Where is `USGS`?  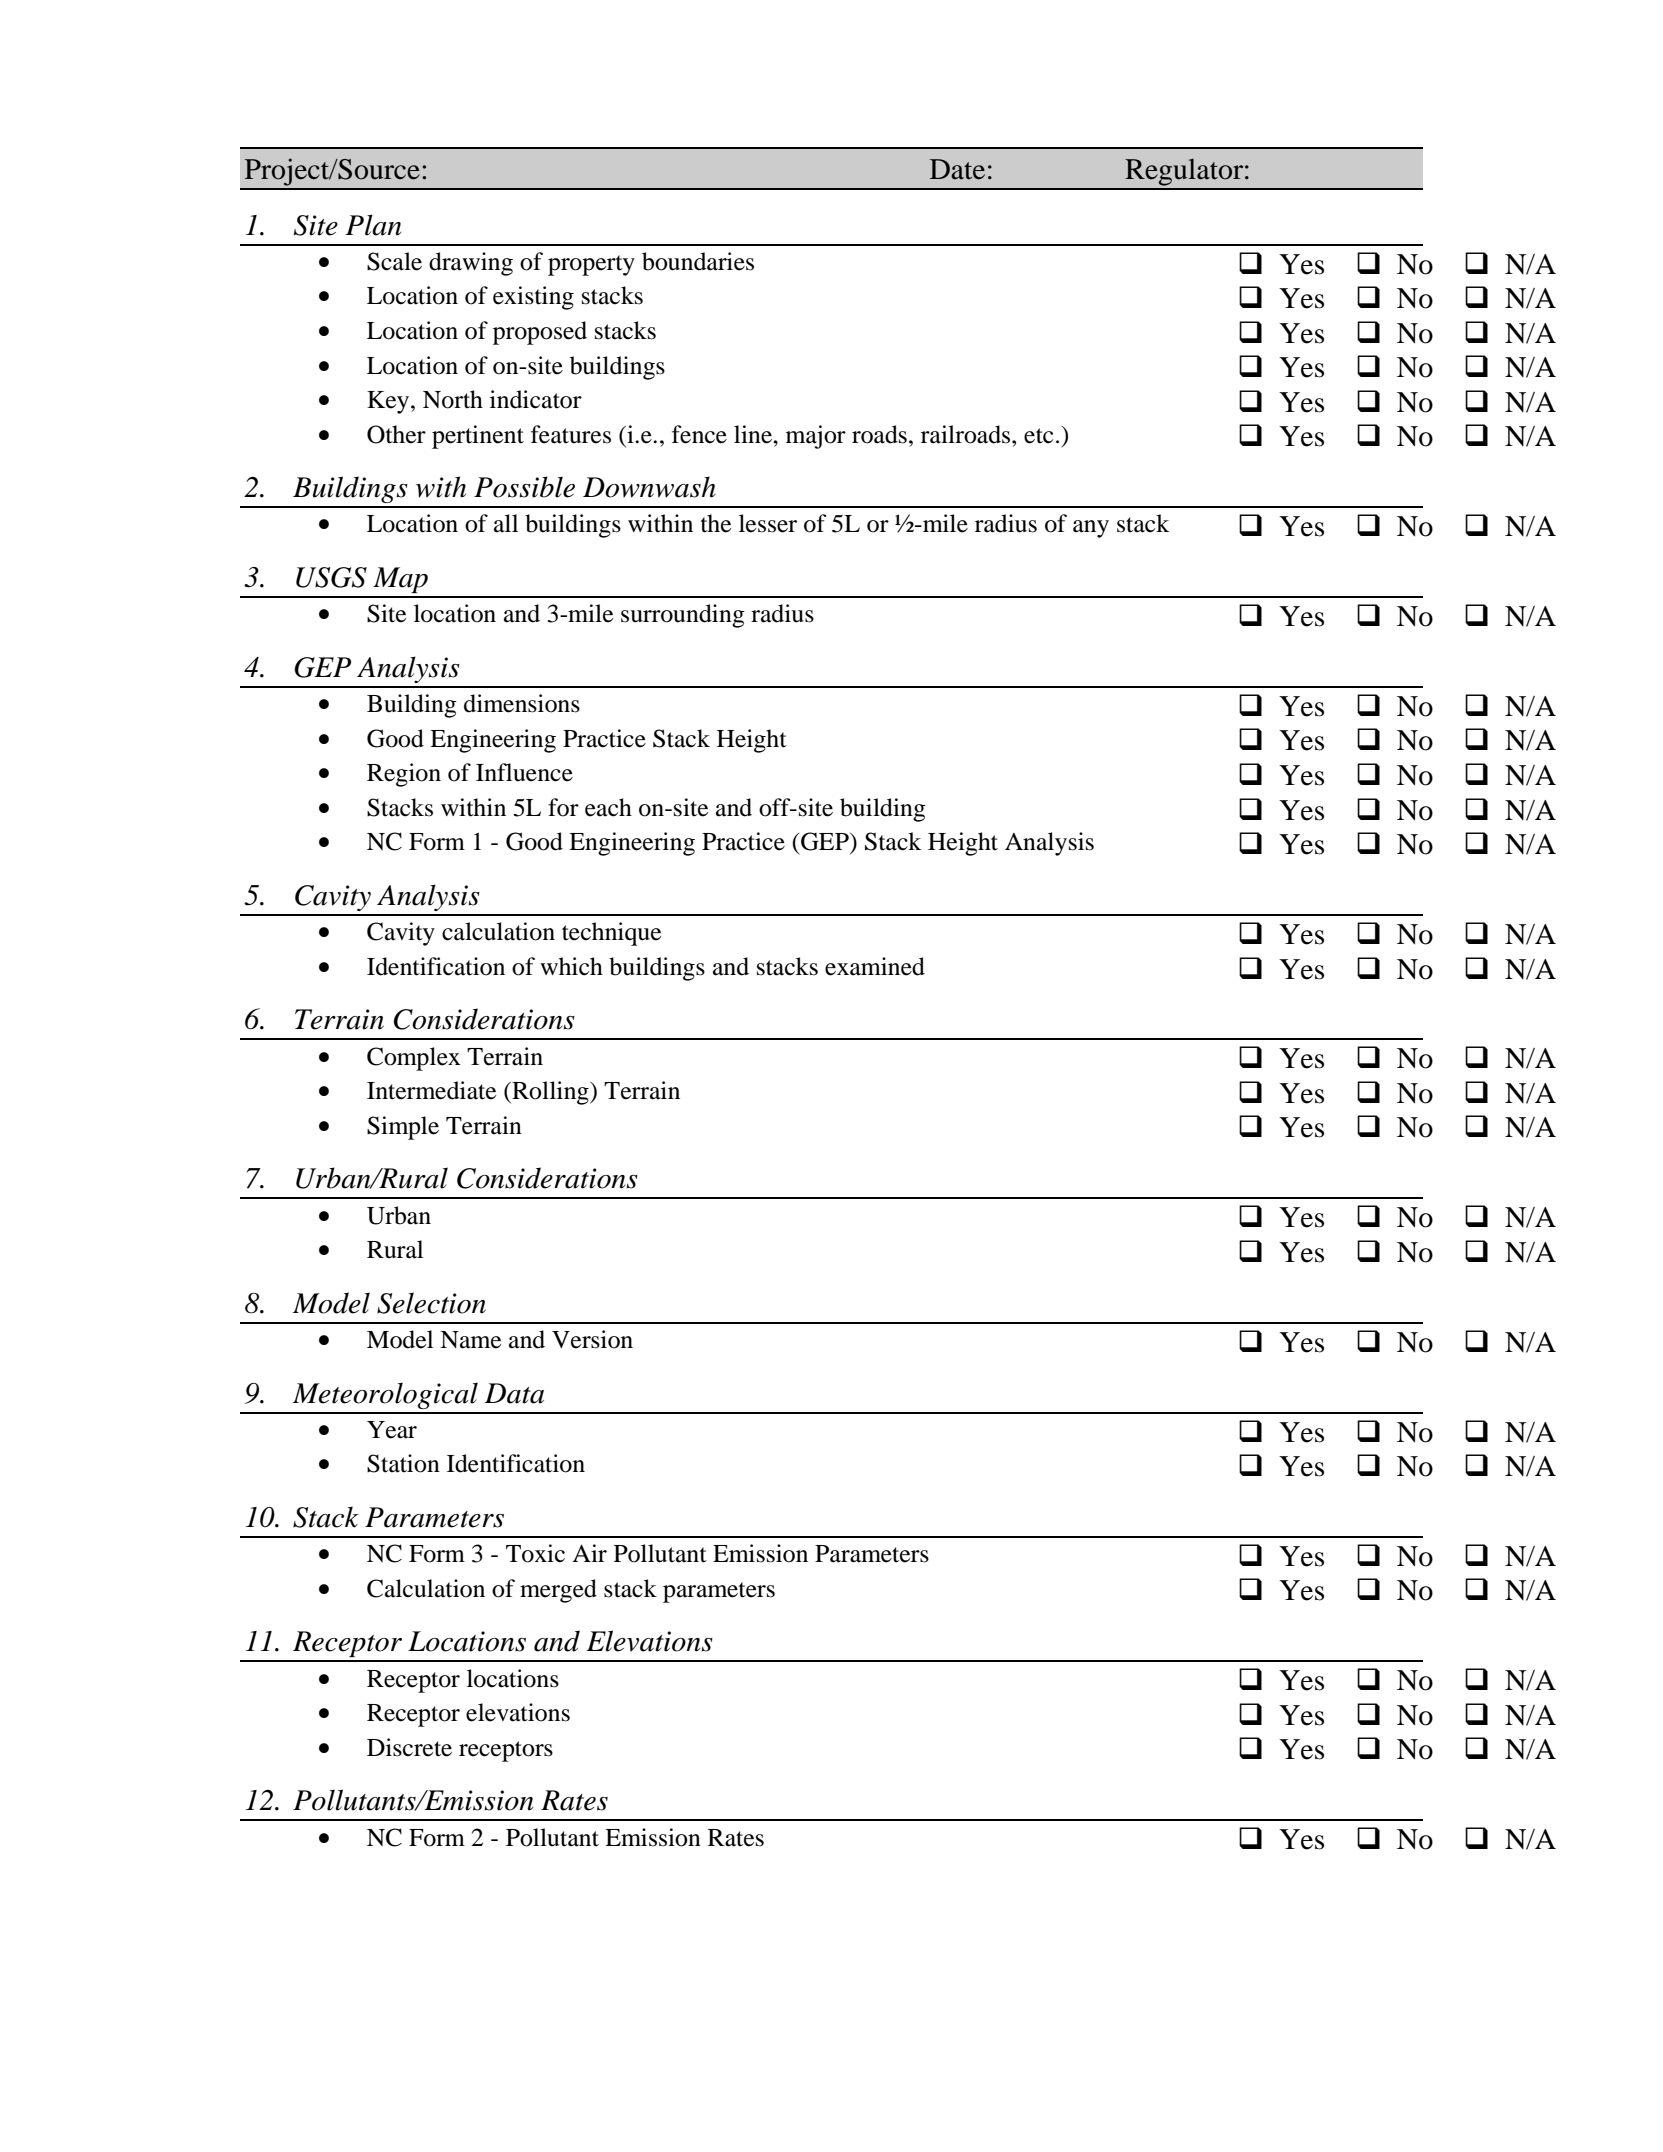
USGS is located at coordinates (331, 577).
